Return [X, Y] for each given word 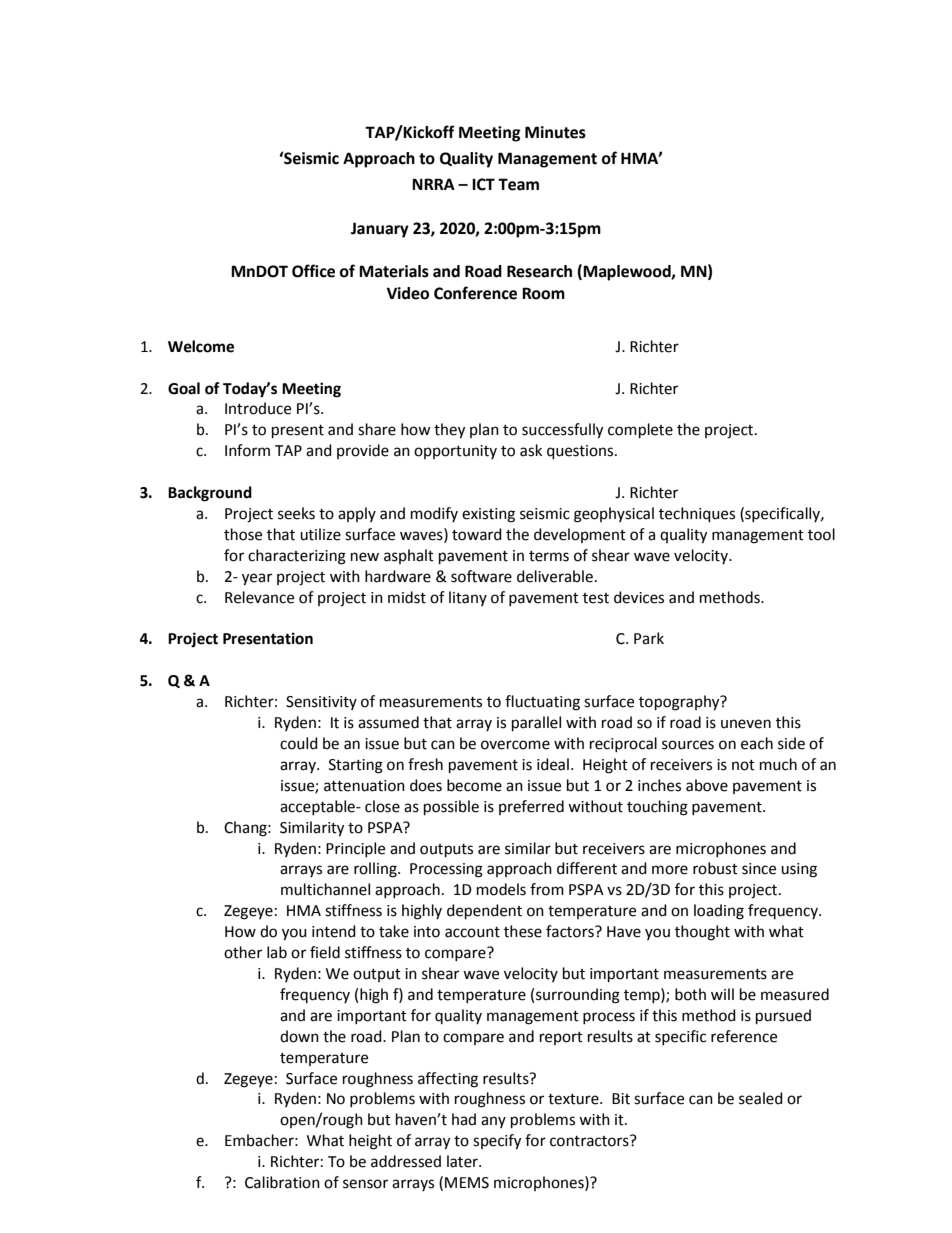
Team [518, 184]
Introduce [258, 408]
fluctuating [542, 703]
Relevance [259, 597]
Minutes [555, 132]
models [501, 889]
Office [313, 271]
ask [531, 450]
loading [719, 912]
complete [640, 431]
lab [277, 952]
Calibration [282, 1182]
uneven [746, 724]
